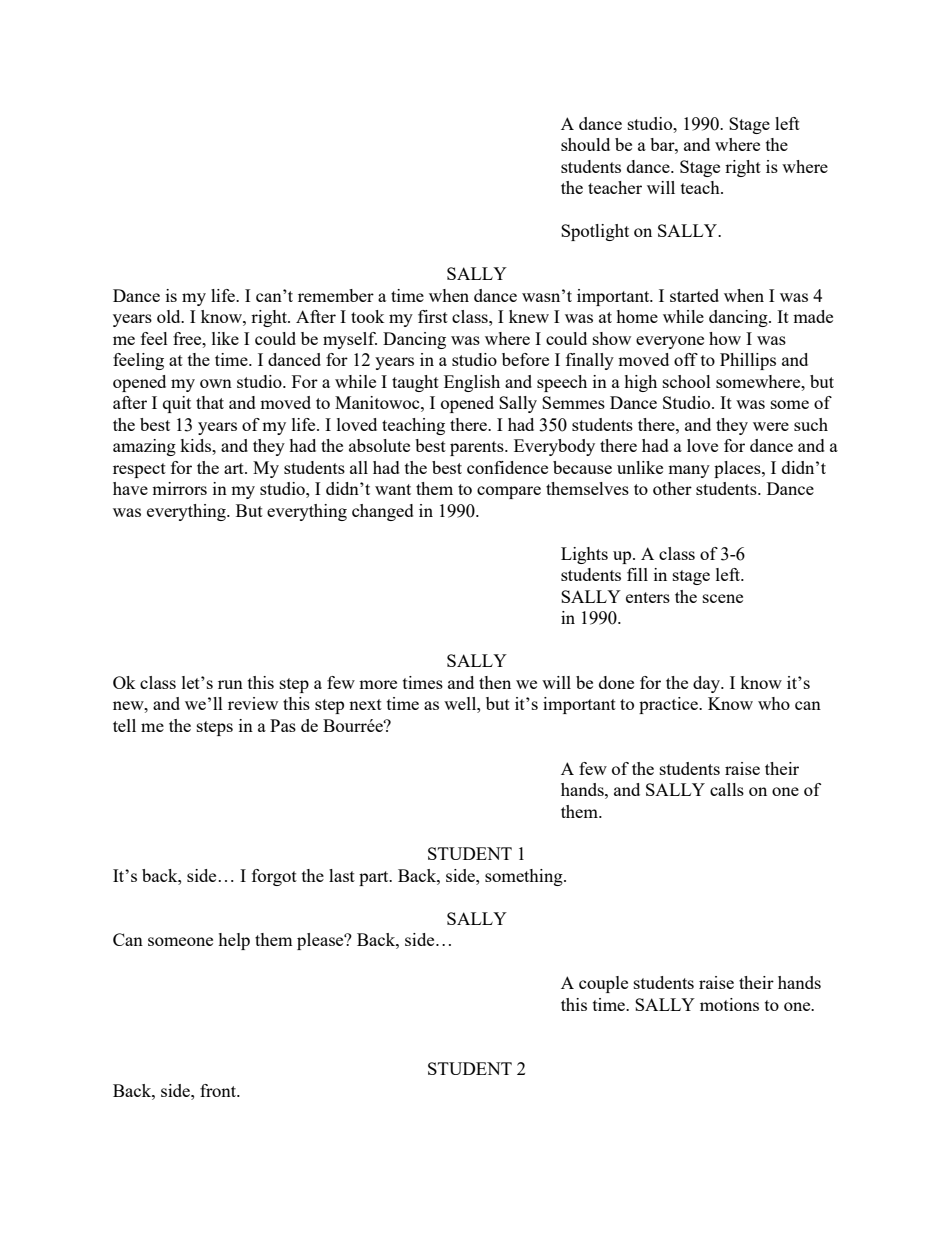 The image size is (952, 1233). What do you see at coordinates (708, 684) in the screenshot?
I see `day` at bounding box center [708, 684].
